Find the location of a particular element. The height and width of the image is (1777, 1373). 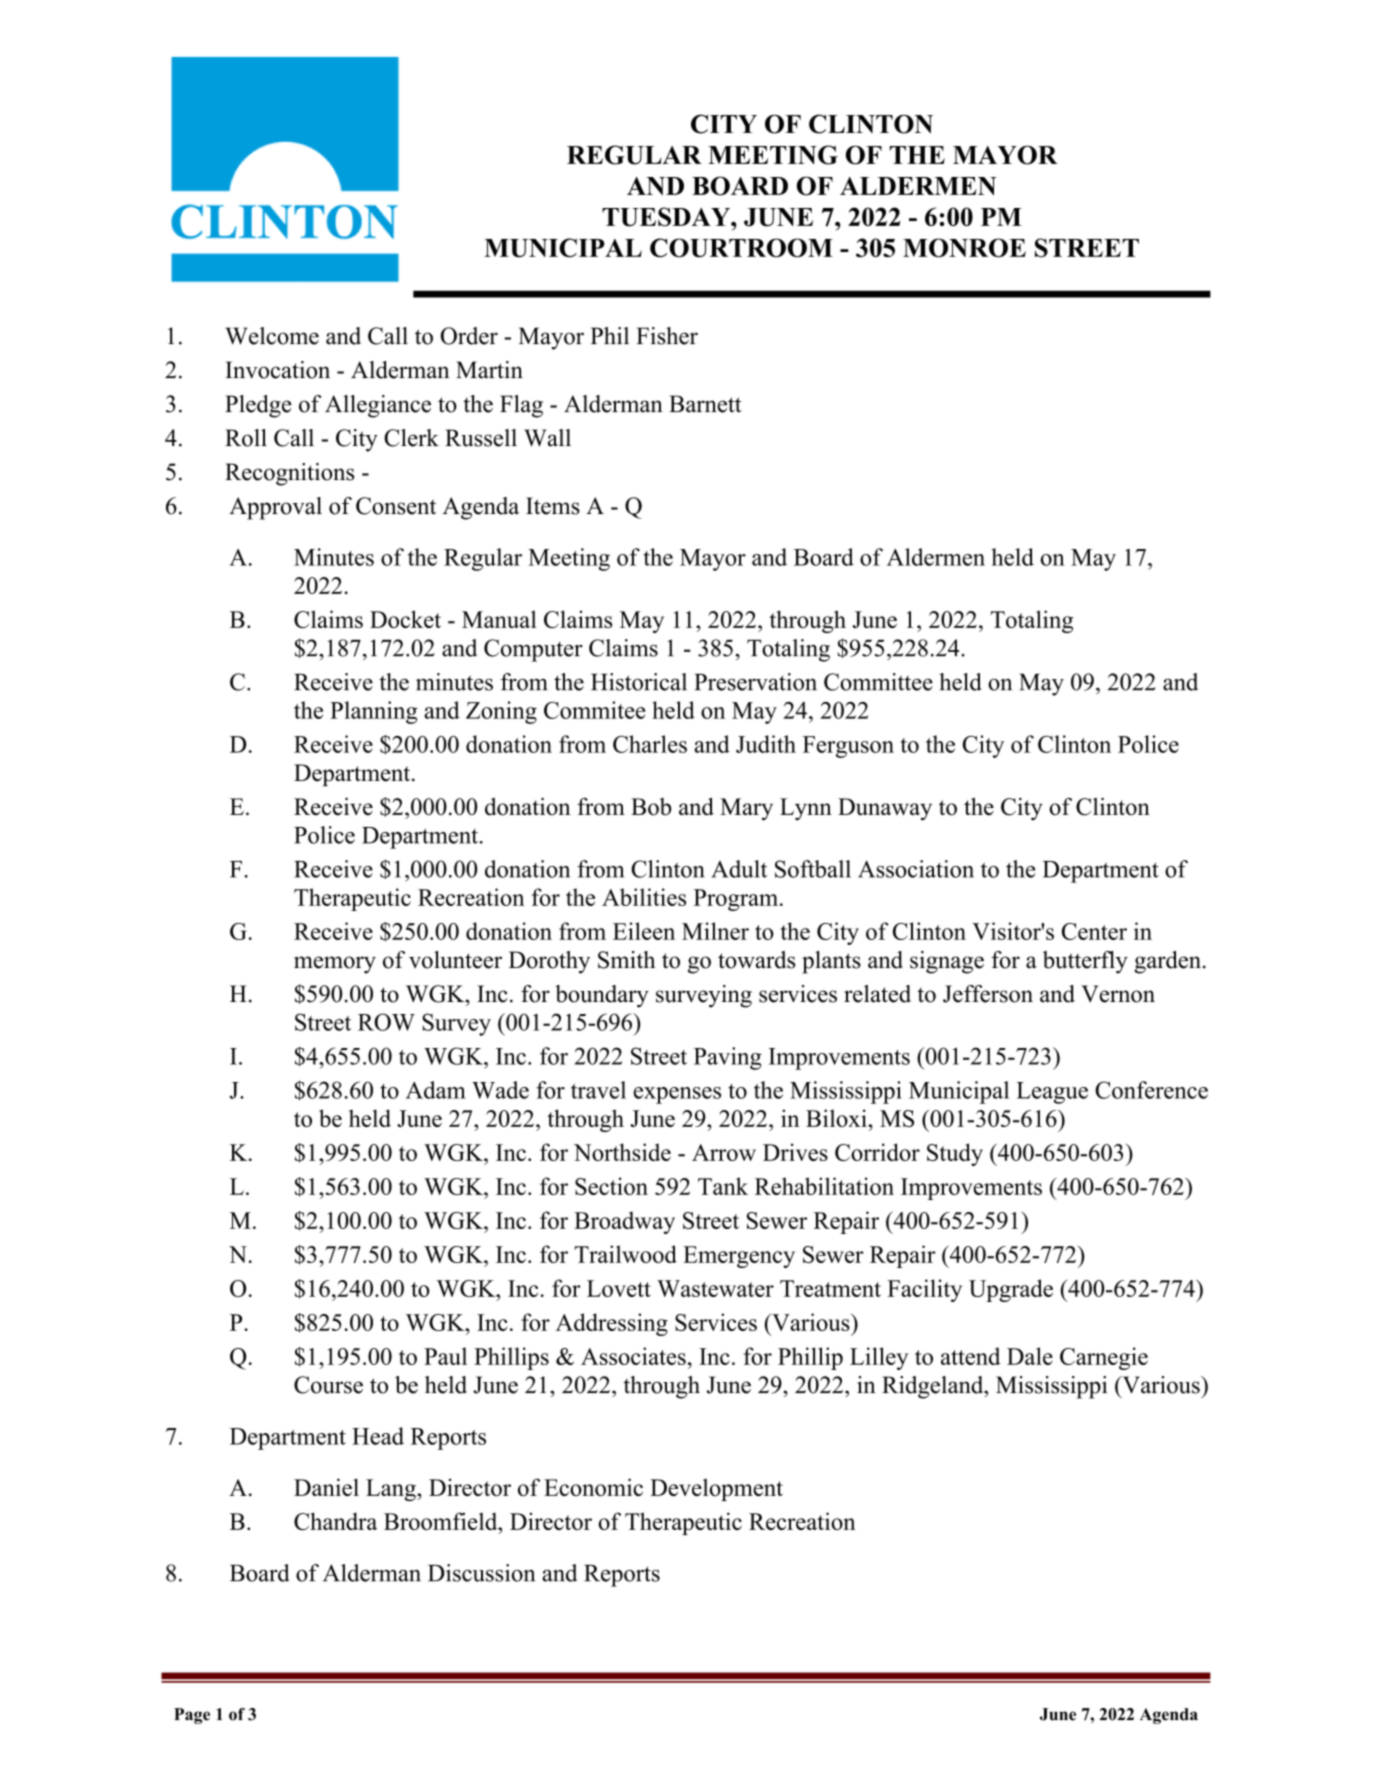

Page is located at coordinates (192, 1716).
